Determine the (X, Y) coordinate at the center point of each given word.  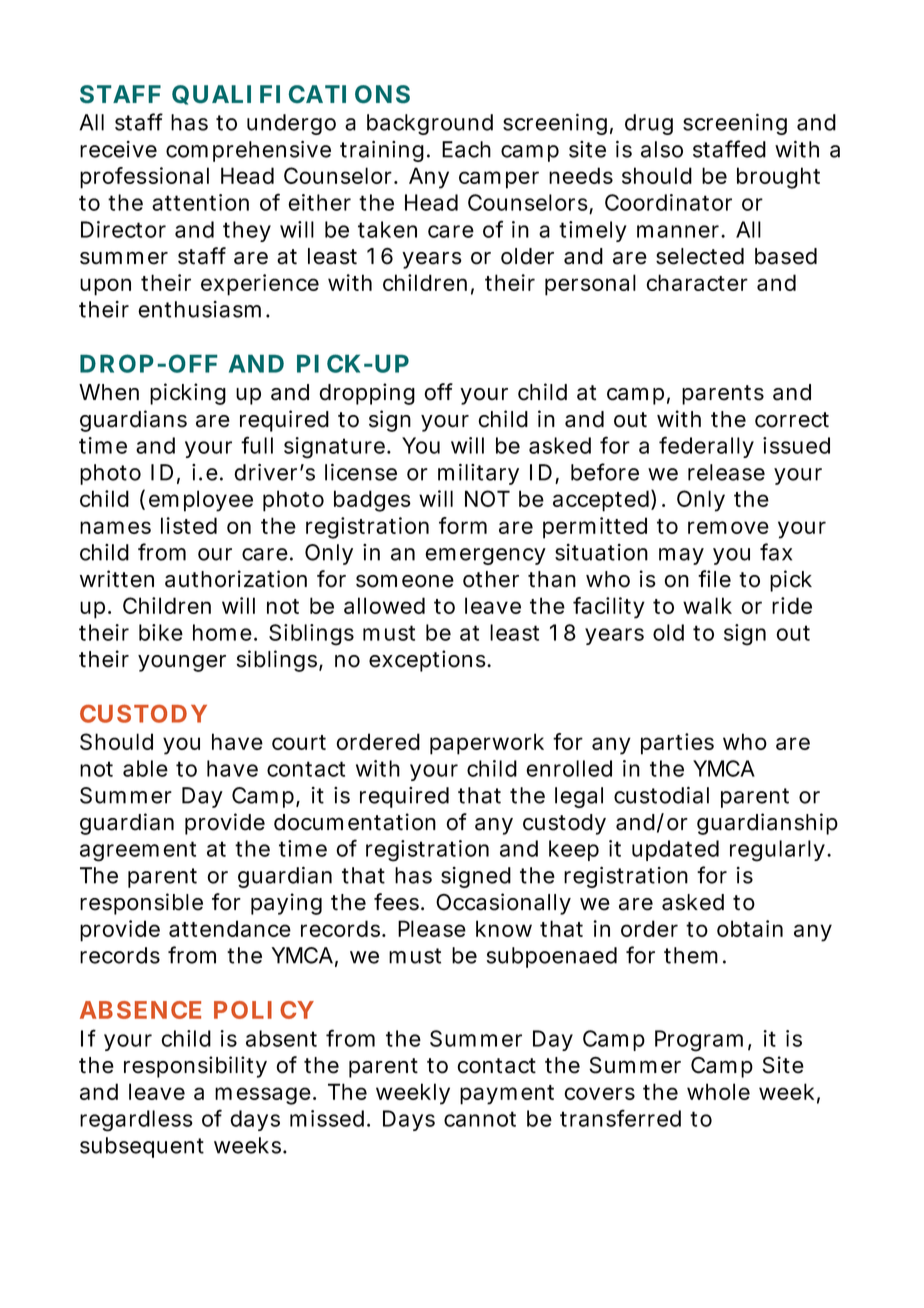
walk (707, 605)
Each (466, 149)
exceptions (428, 661)
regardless (136, 1121)
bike (161, 632)
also (662, 149)
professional (144, 178)
